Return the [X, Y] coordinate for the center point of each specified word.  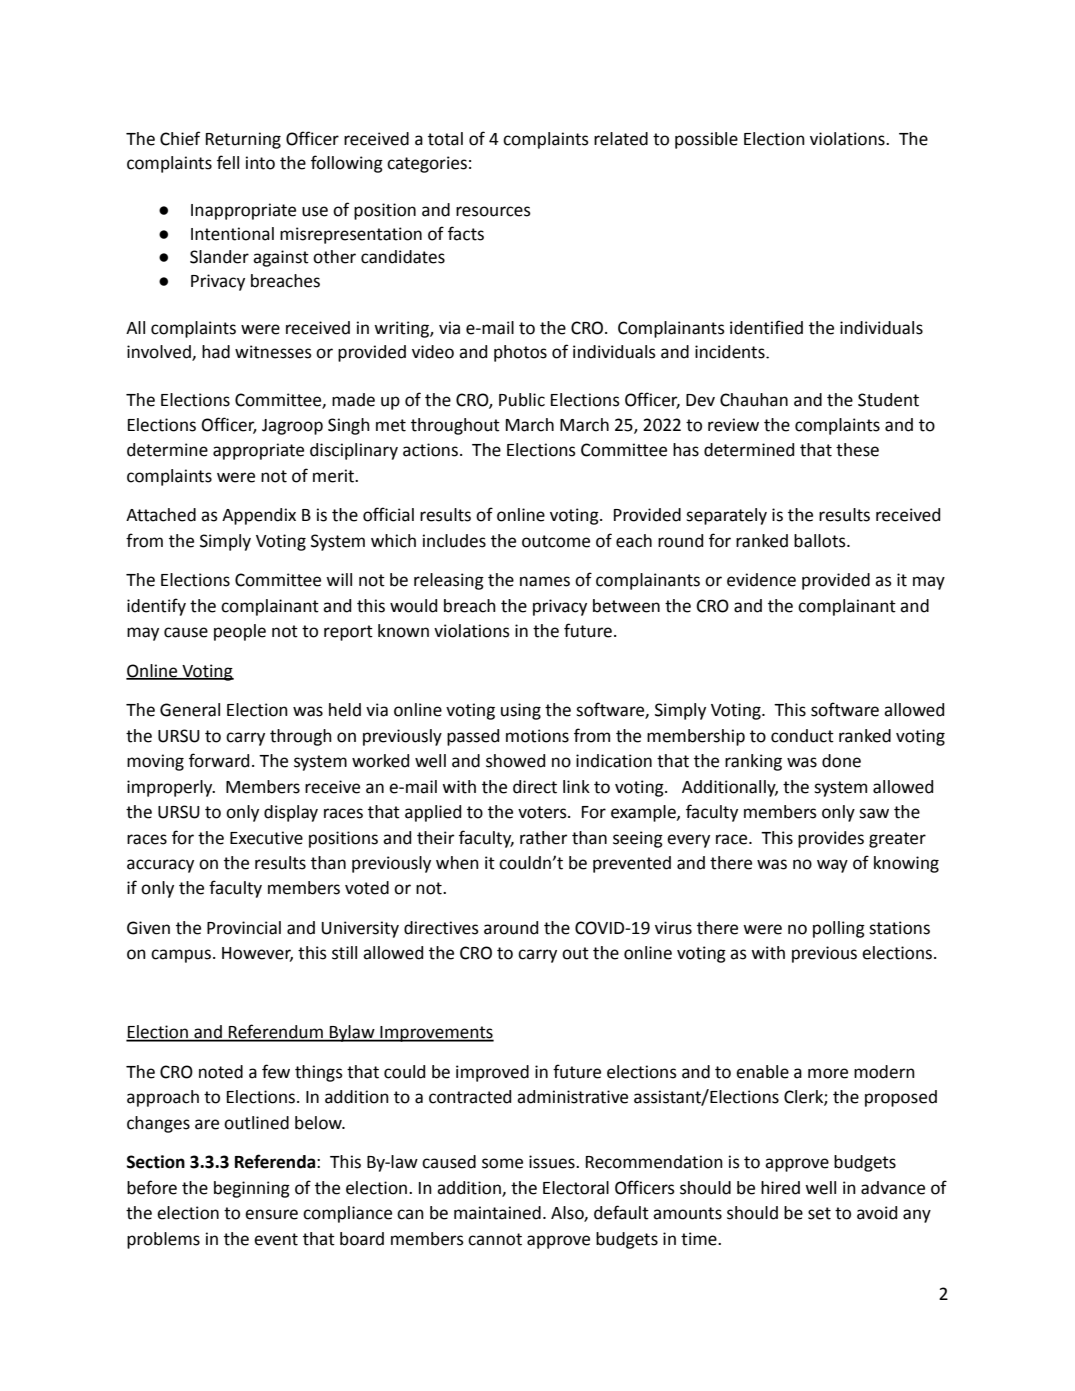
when [457, 863]
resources [493, 211]
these [857, 450]
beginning [252, 1189]
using [521, 711]
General [190, 710]
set [819, 1213]
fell [228, 162]
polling [839, 929]
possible [706, 140]
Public [522, 400]
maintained [497, 1213]
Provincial [244, 928]
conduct [802, 736]
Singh [349, 426]
